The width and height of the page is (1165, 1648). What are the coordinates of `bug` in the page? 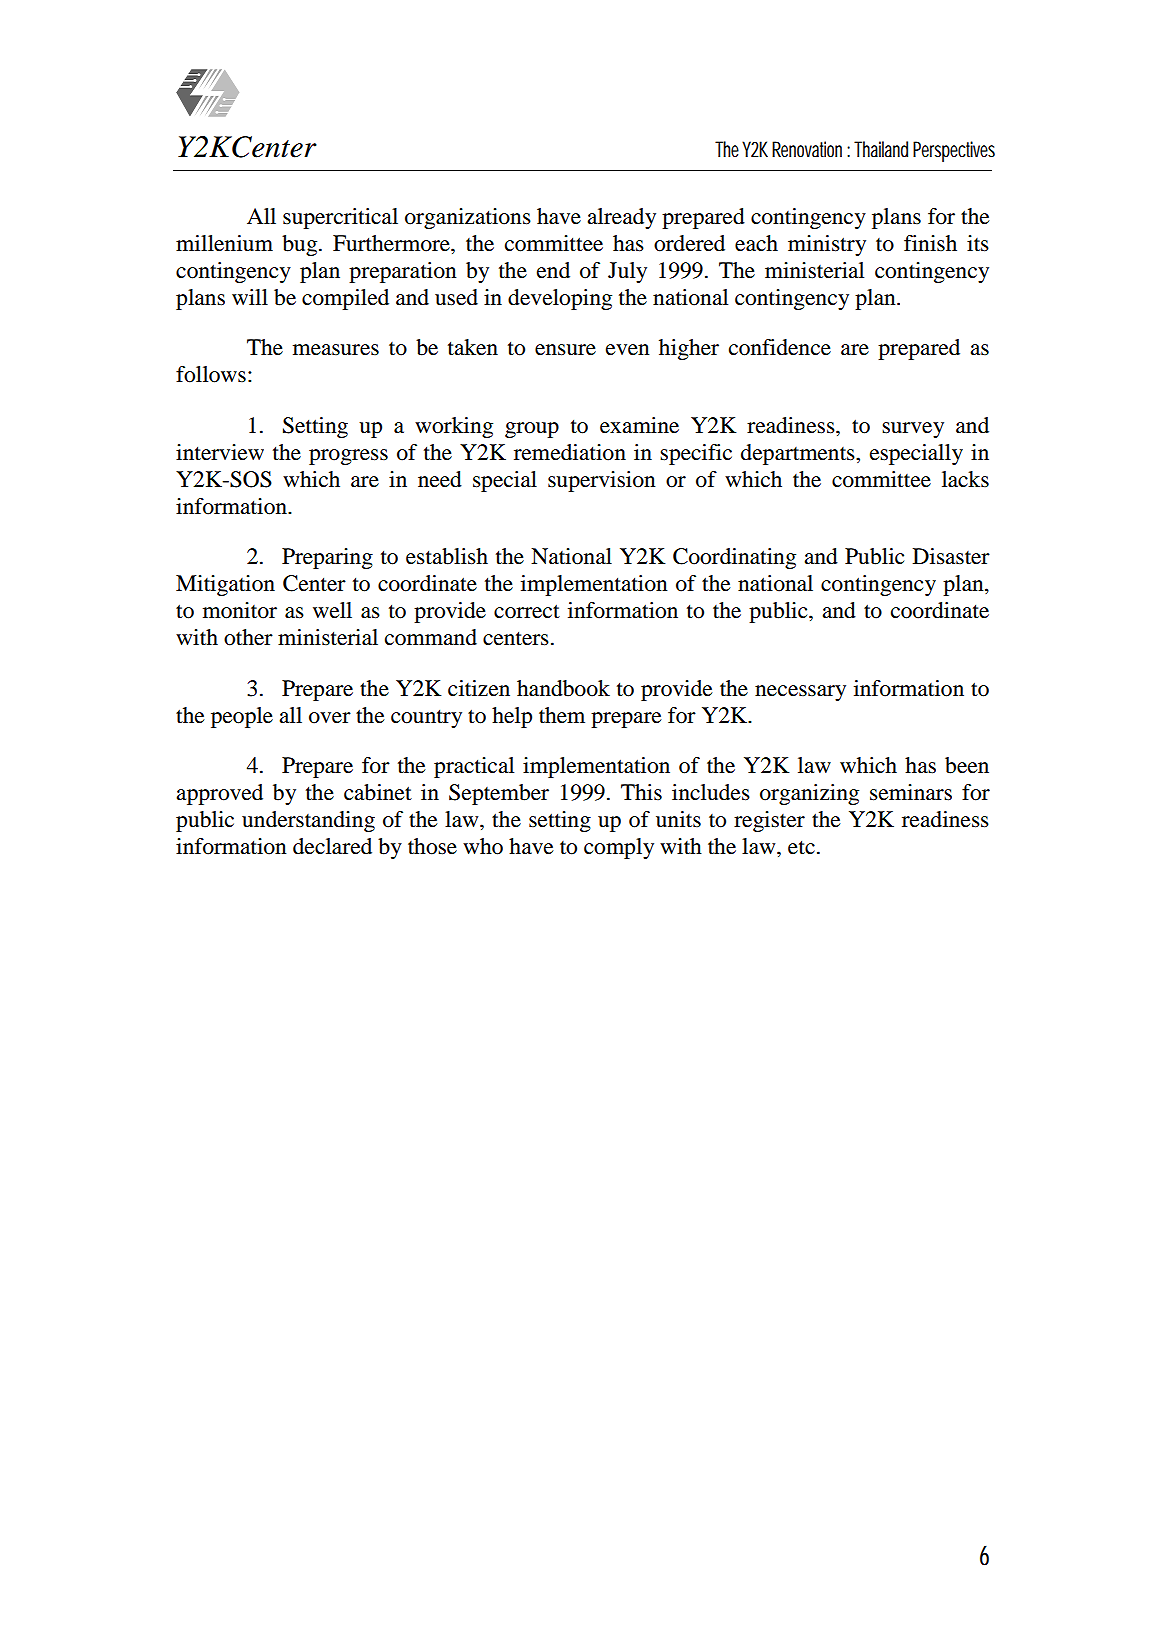 It's located at (301, 245).
